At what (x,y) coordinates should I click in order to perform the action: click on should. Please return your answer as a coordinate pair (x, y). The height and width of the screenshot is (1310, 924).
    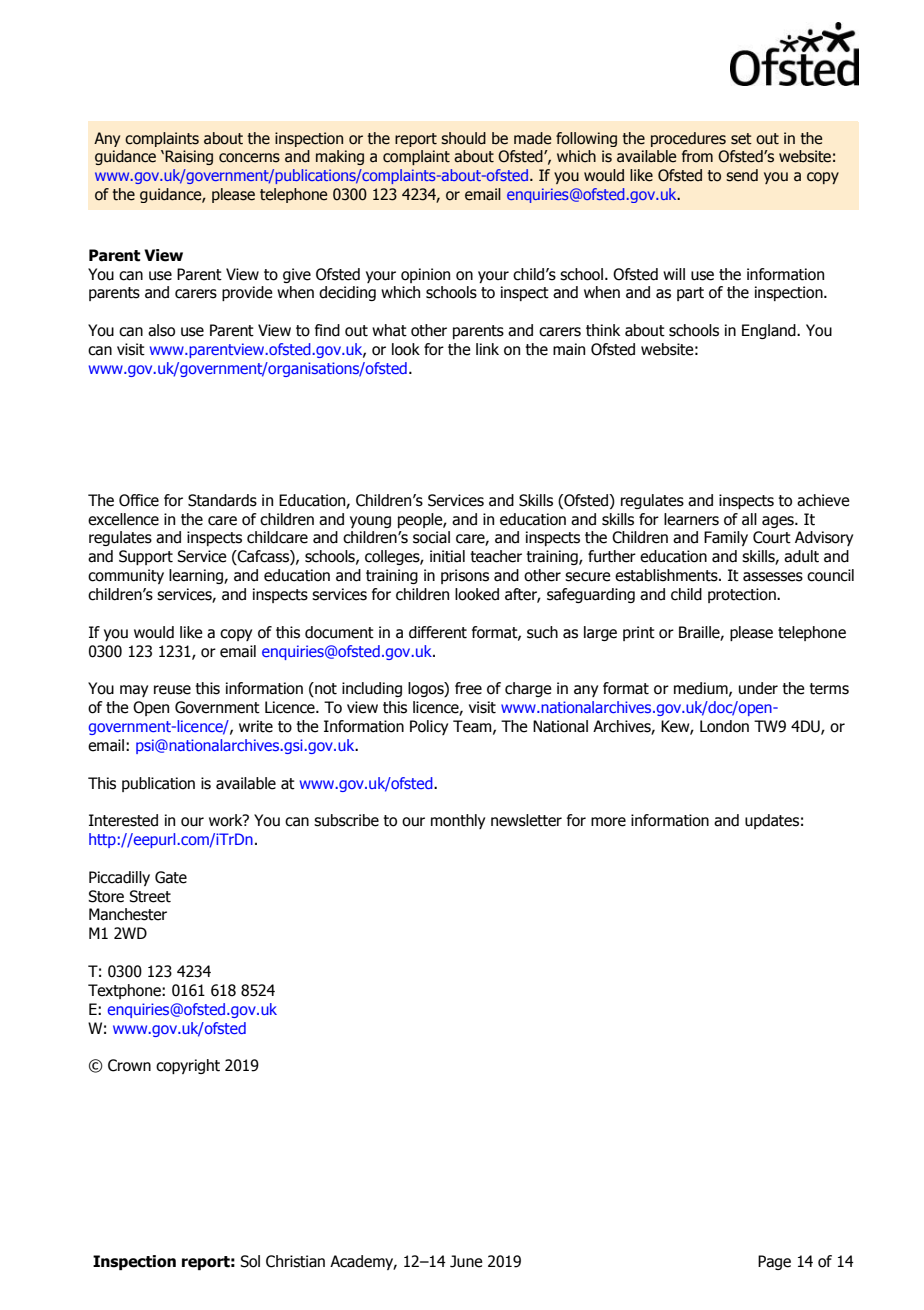
    Looking at the image, I should click on (463, 138).
